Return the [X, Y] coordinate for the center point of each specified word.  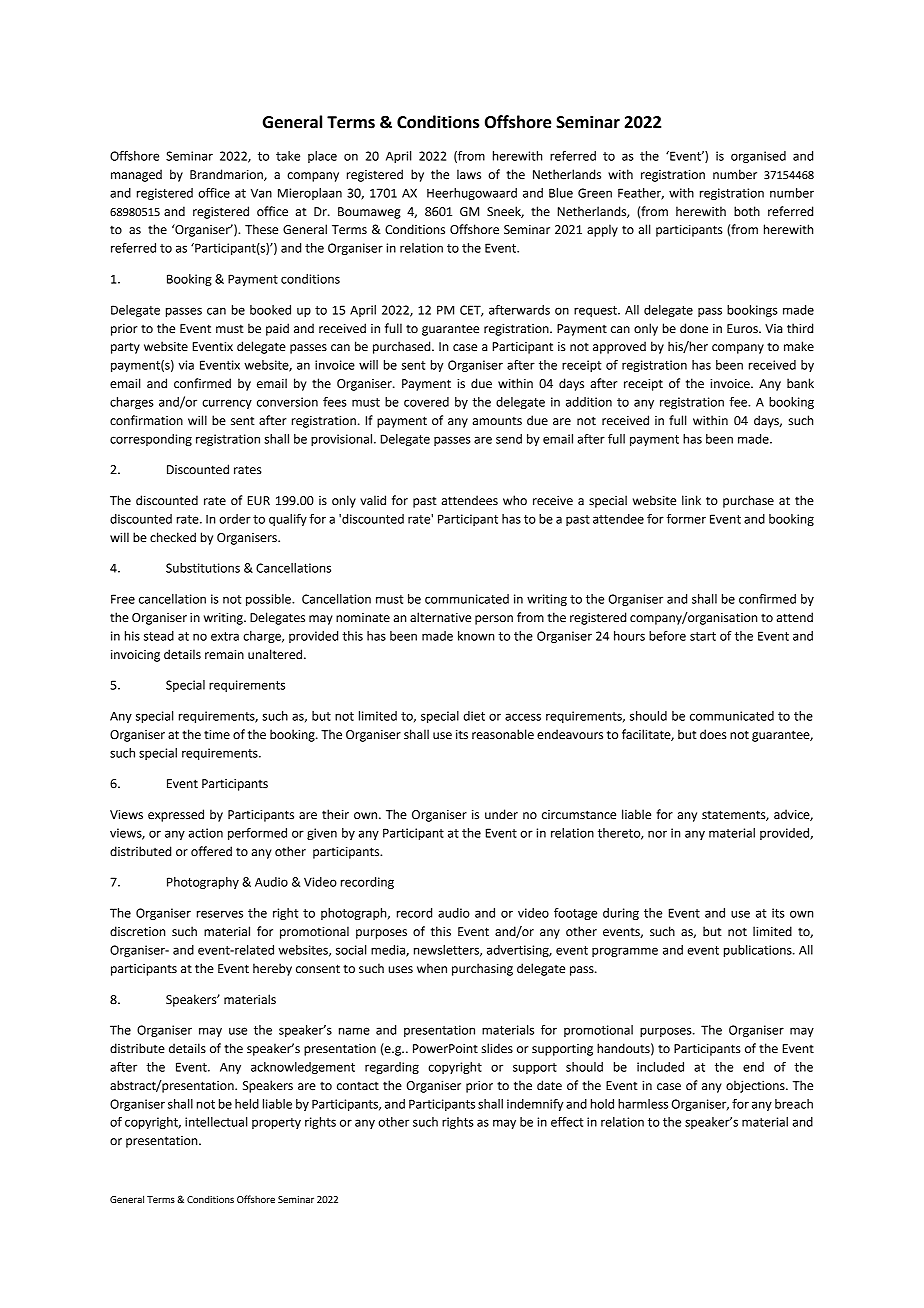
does [713, 734]
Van [261, 193]
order [235, 519]
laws [469, 174]
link [691, 500]
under [501, 814]
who [515, 500]
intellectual [216, 1122]
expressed [176, 815]
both [747, 211]
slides [497, 1048]
